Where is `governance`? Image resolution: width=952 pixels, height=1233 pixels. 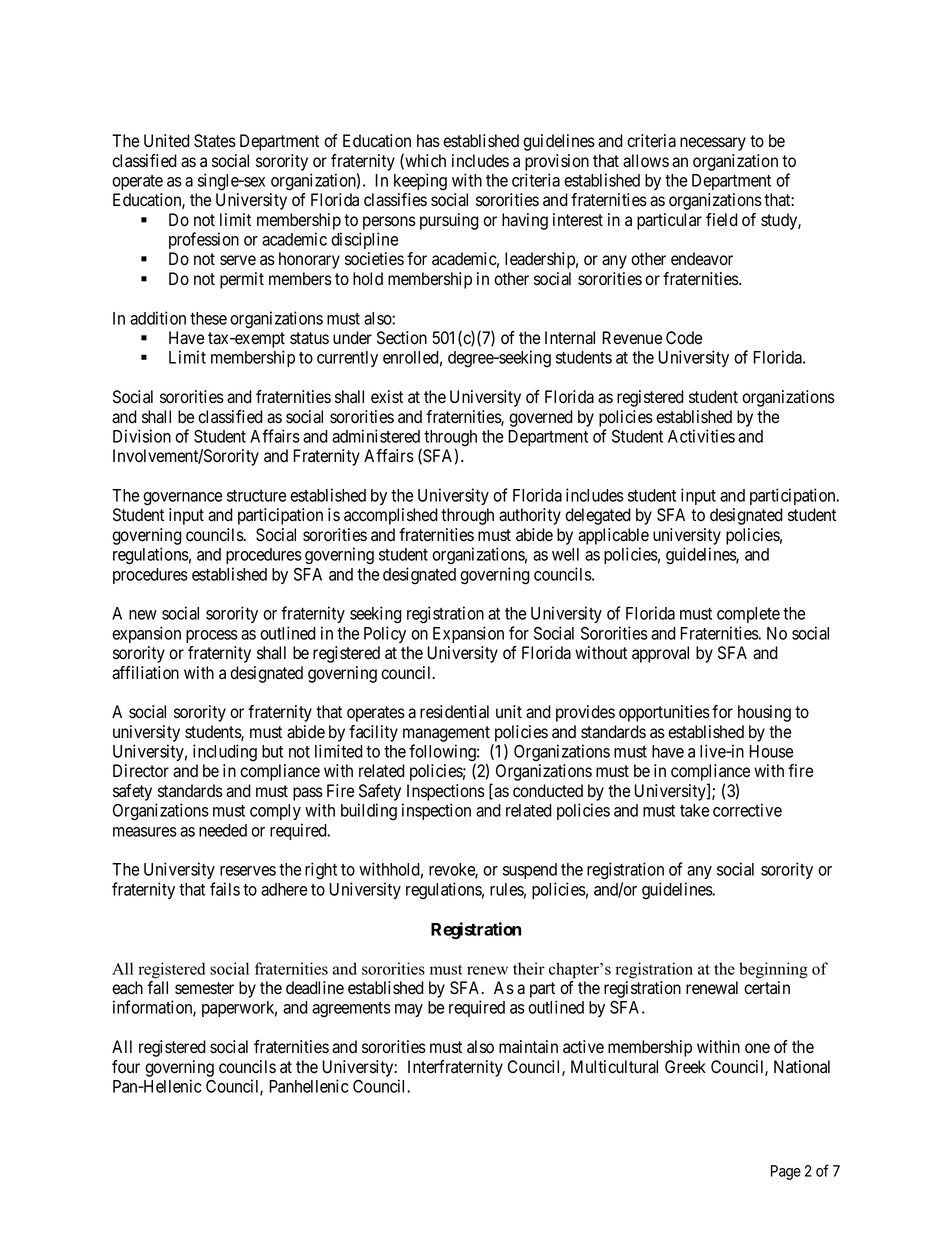
governance is located at coordinates (182, 499).
